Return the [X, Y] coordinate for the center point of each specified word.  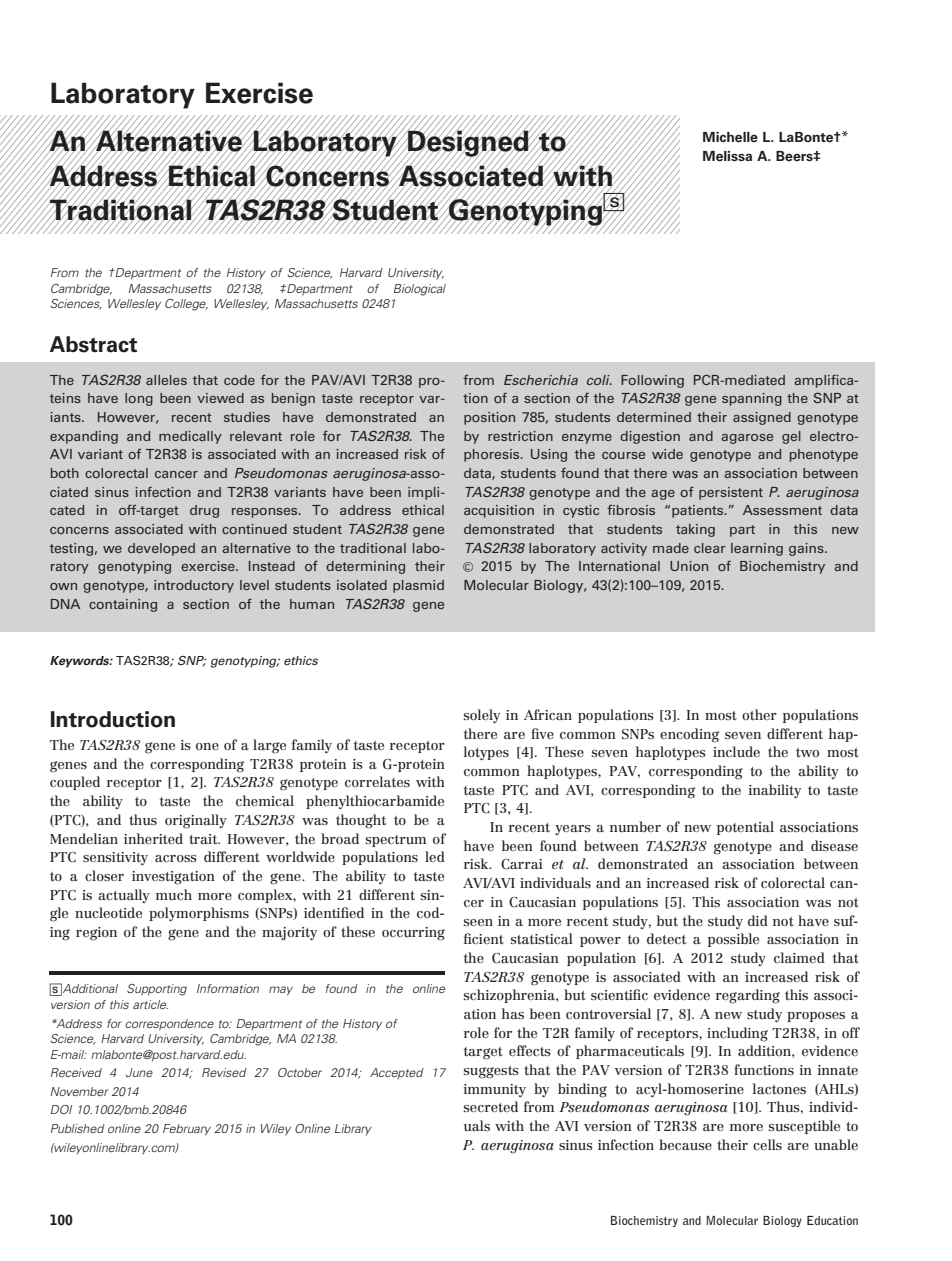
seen [478, 922]
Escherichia [541, 380]
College [186, 305]
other [759, 714]
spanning [752, 399]
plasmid [418, 586]
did [758, 920]
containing [123, 605]
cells [767, 1144]
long [139, 399]
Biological [420, 290]
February [187, 1130]
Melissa [727, 156]
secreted [491, 1106]
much [174, 895]
